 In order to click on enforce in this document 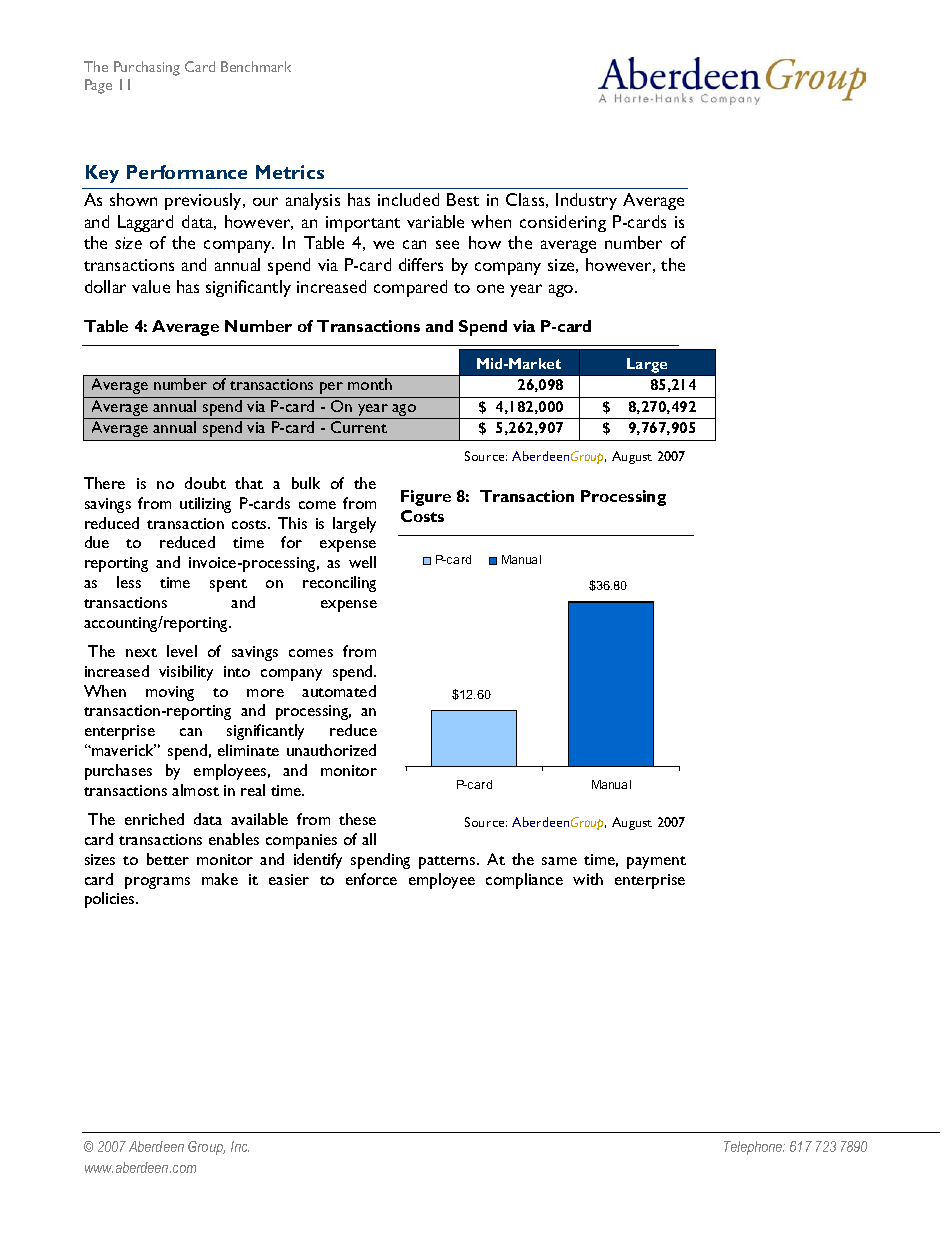, I will do `click(371, 879)`.
